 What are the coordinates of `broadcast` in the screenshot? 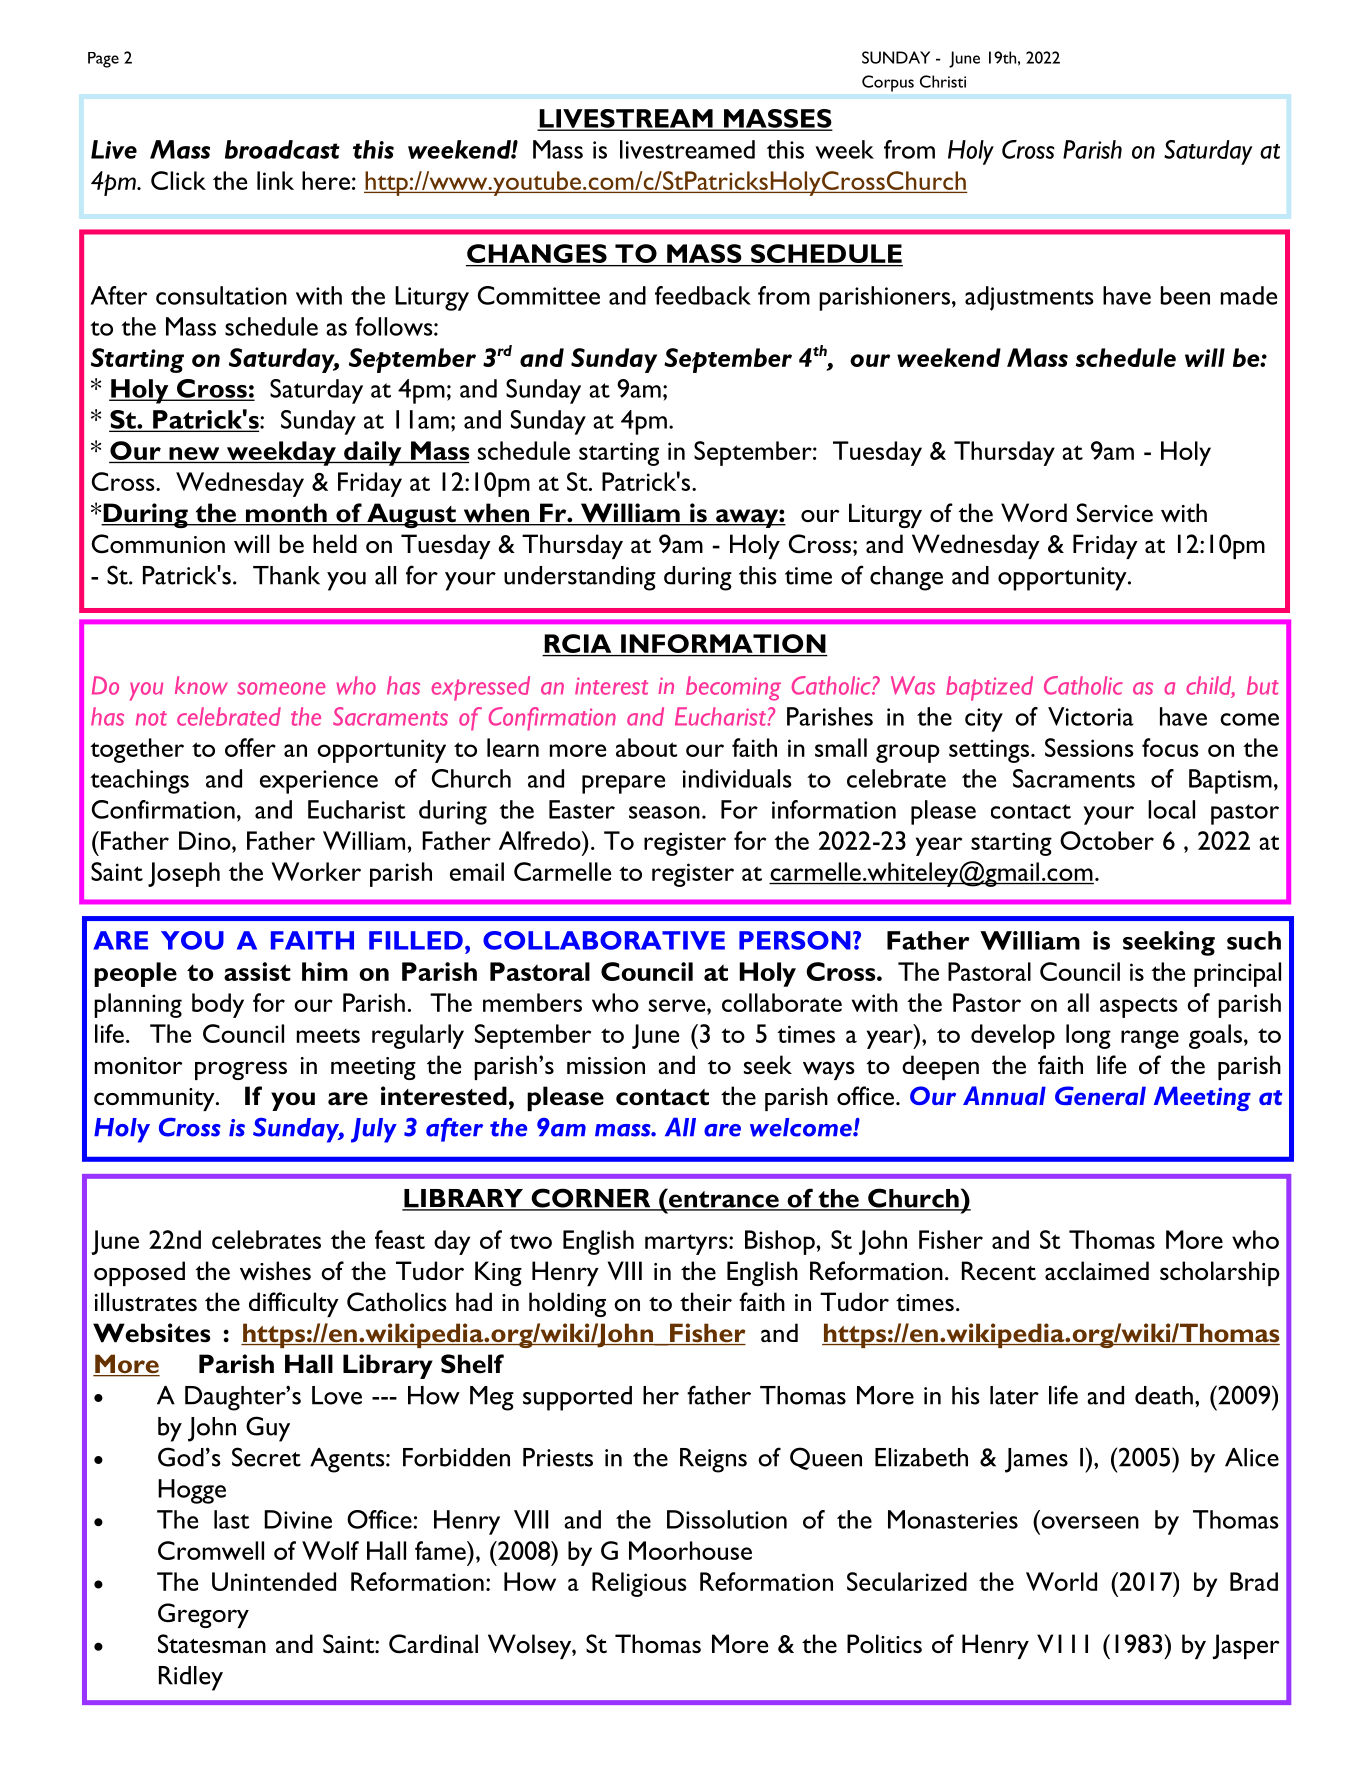 It's located at (282, 149).
